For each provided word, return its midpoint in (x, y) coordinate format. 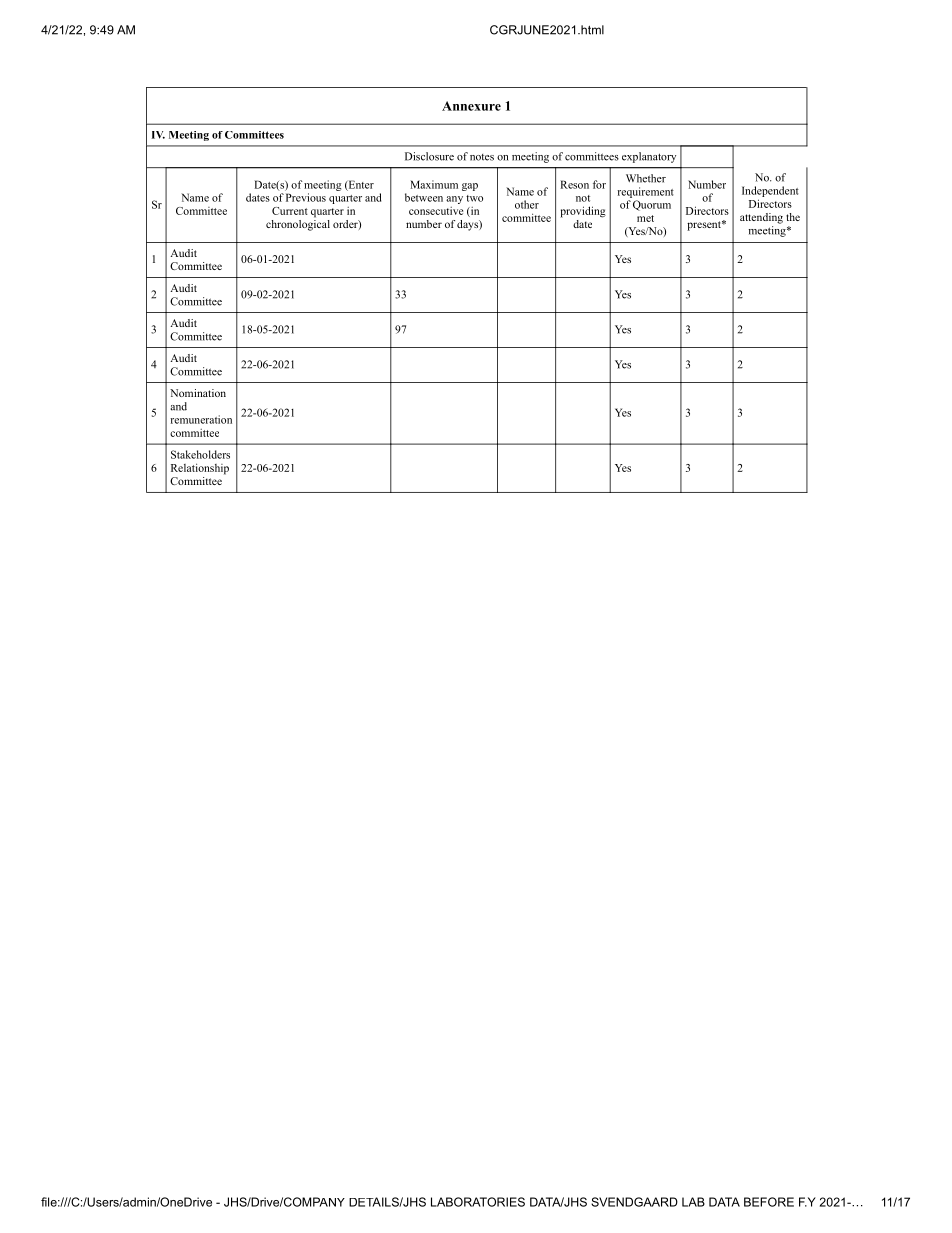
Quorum (652, 205)
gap (470, 187)
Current (290, 211)
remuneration (201, 419)
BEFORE (769, 1202)
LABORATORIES (478, 1202)
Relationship (200, 469)
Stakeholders (200, 454)
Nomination (198, 393)
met (645, 218)
